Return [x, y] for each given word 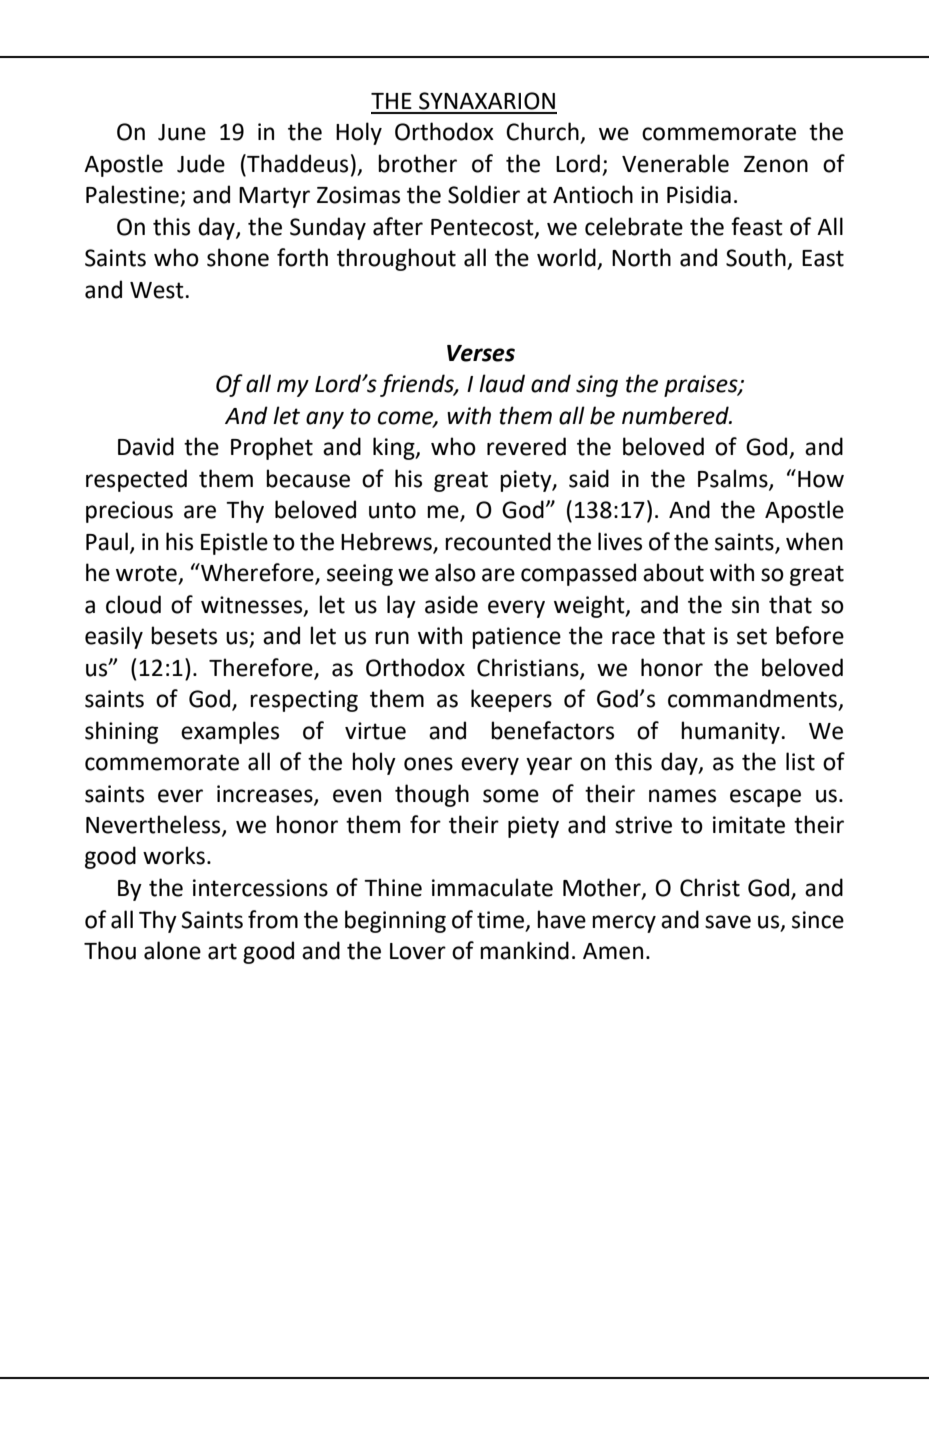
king [395, 448]
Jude [201, 163]
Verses [481, 353]
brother [417, 163]
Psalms [734, 479]
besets [184, 635]
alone [172, 950]
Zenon [776, 164]
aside [451, 604]
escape [765, 798]
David [146, 446]
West [158, 290]
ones [428, 764]
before [810, 635]
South [757, 258]
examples [230, 732]
